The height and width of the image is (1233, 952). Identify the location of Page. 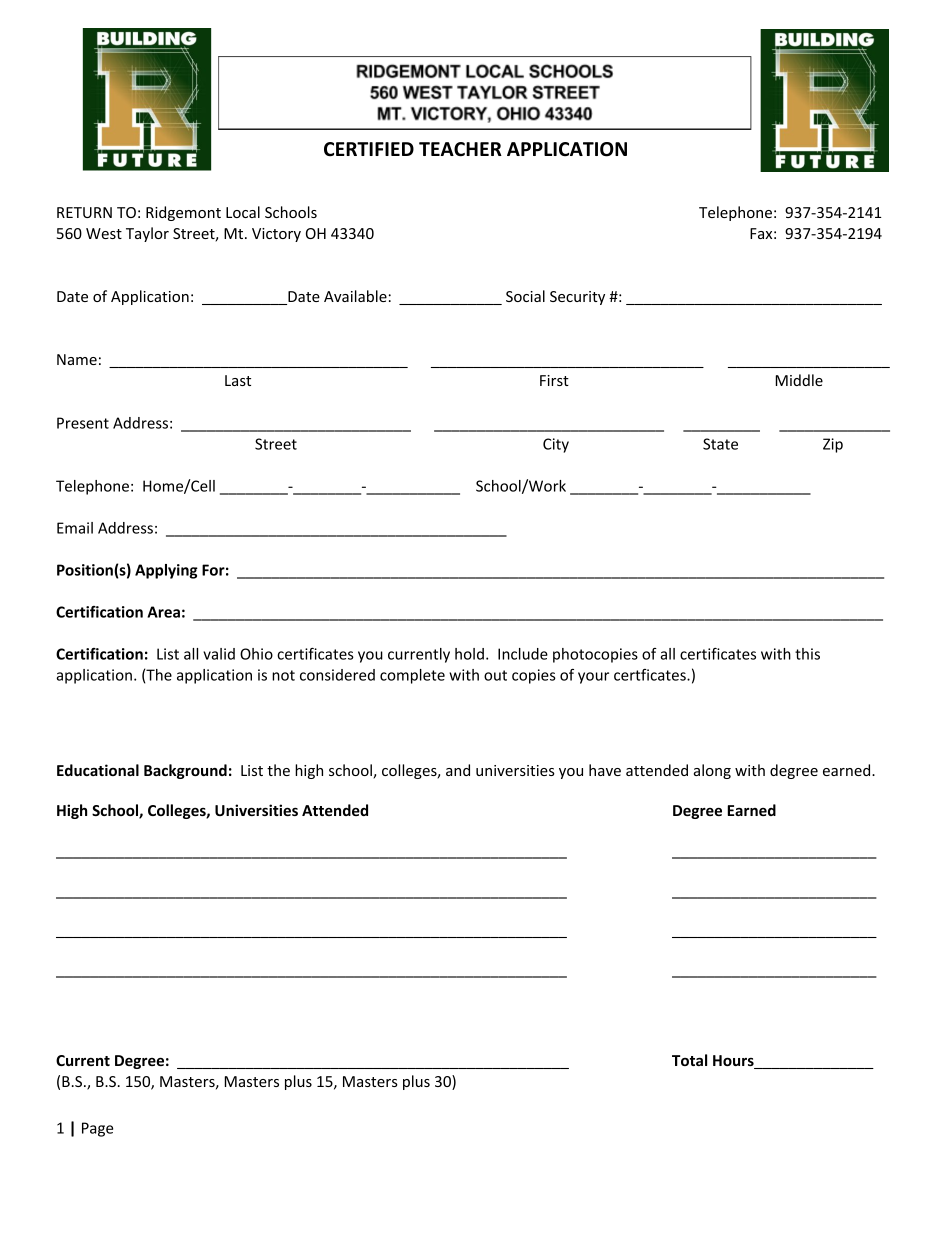
(97, 1129).
